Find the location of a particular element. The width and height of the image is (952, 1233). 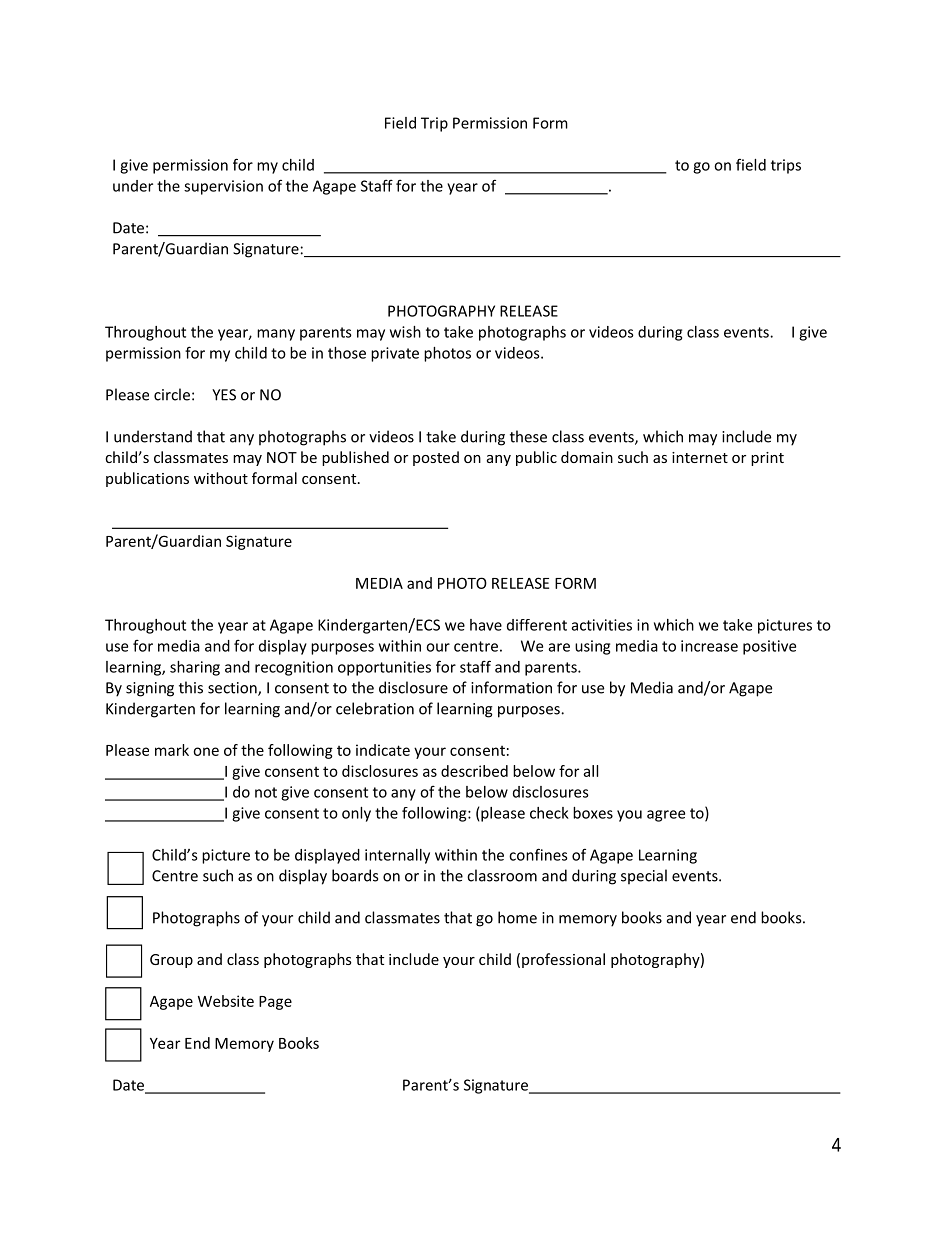

supervision is located at coordinates (223, 187).
